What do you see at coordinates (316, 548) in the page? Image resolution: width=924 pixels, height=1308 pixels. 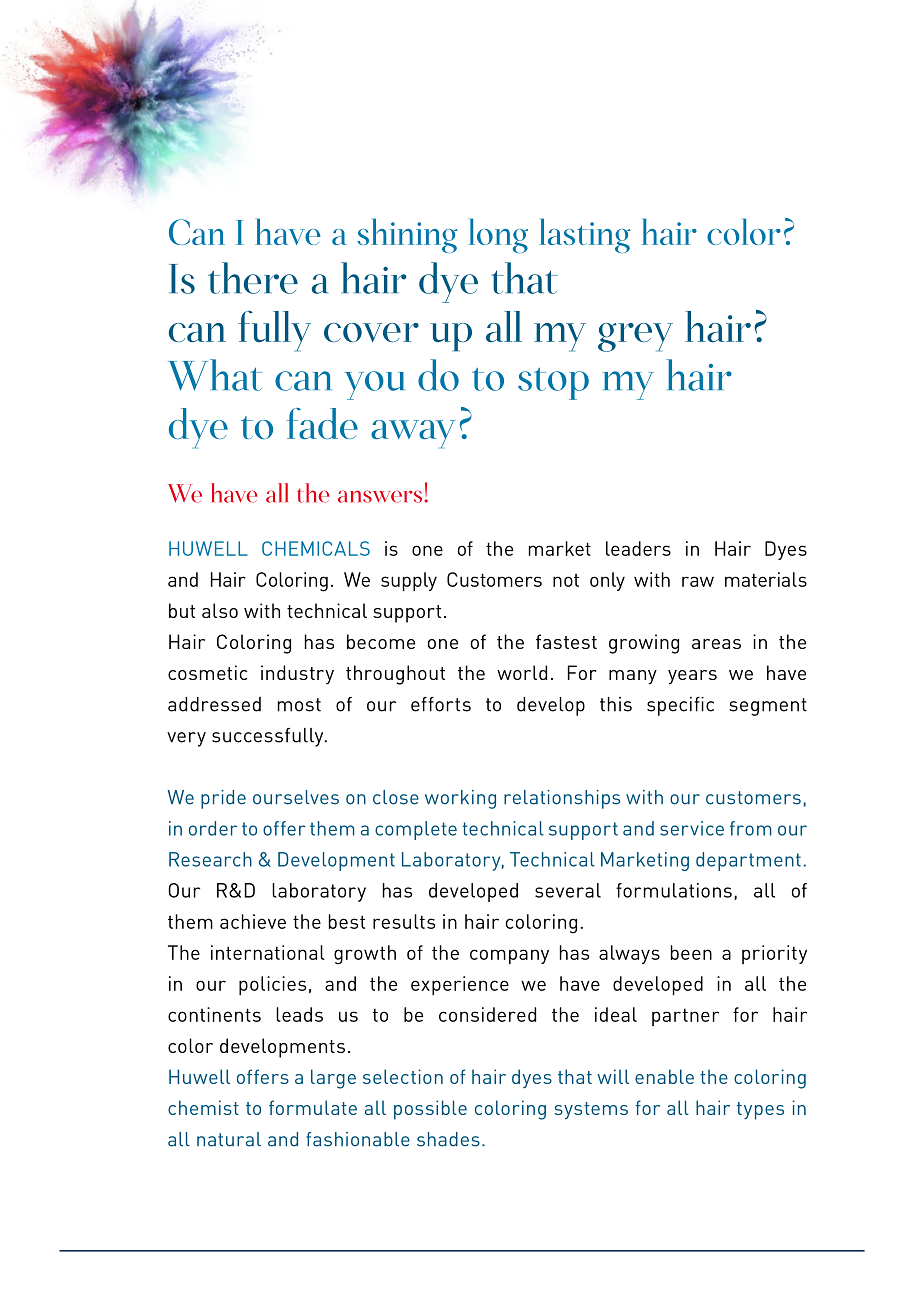 I see `CHEMICALS` at bounding box center [316, 548].
